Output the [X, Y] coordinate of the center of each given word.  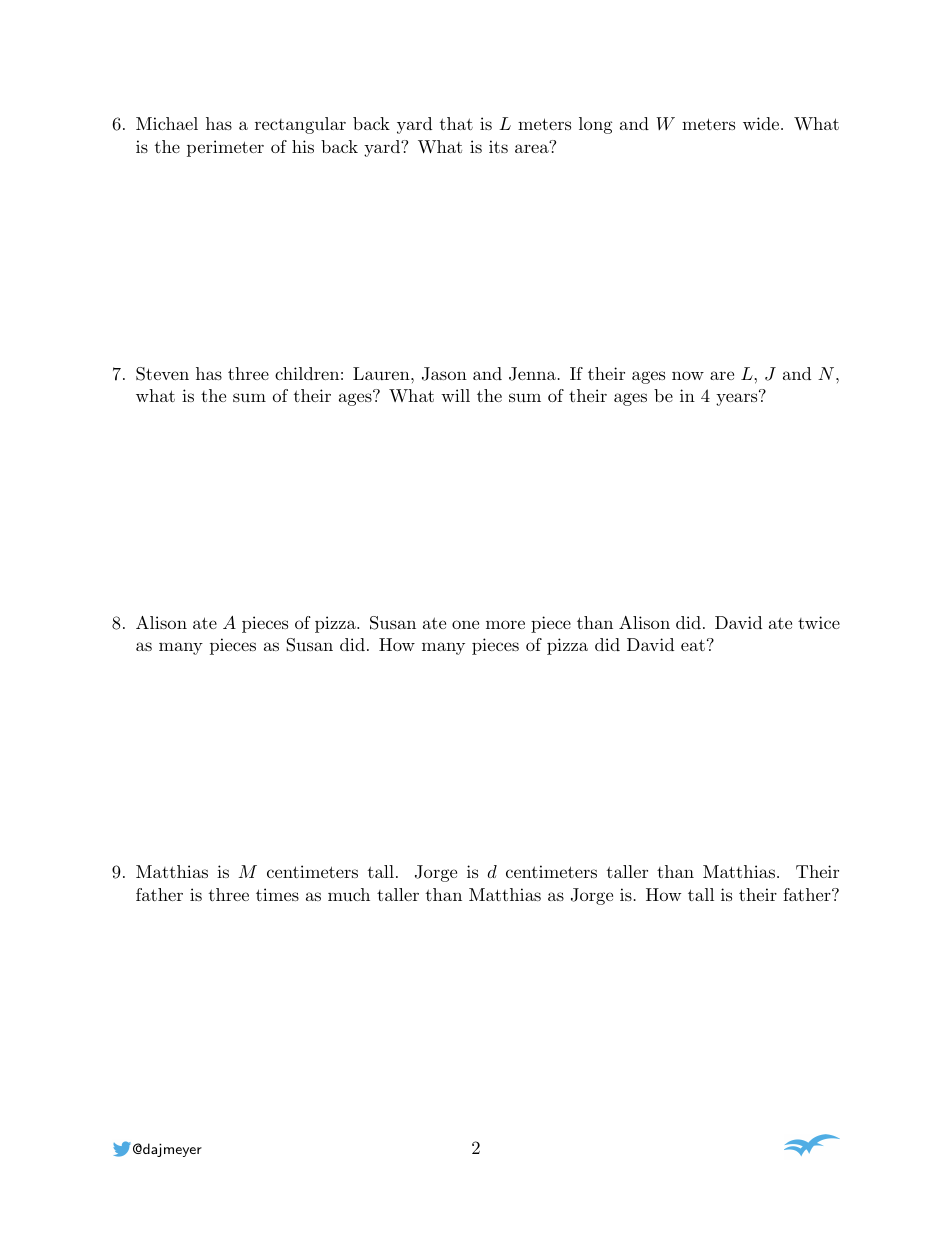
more [505, 624]
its [498, 146]
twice [819, 622]
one [465, 624]
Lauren [382, 373]
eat [693, 645]
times [277, 894]
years [736, 399]
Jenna [532, 374]
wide [762, 123]
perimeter [225, 148]
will [455, 395]
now [688, 375]
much [349, 894]
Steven [162, 374]
